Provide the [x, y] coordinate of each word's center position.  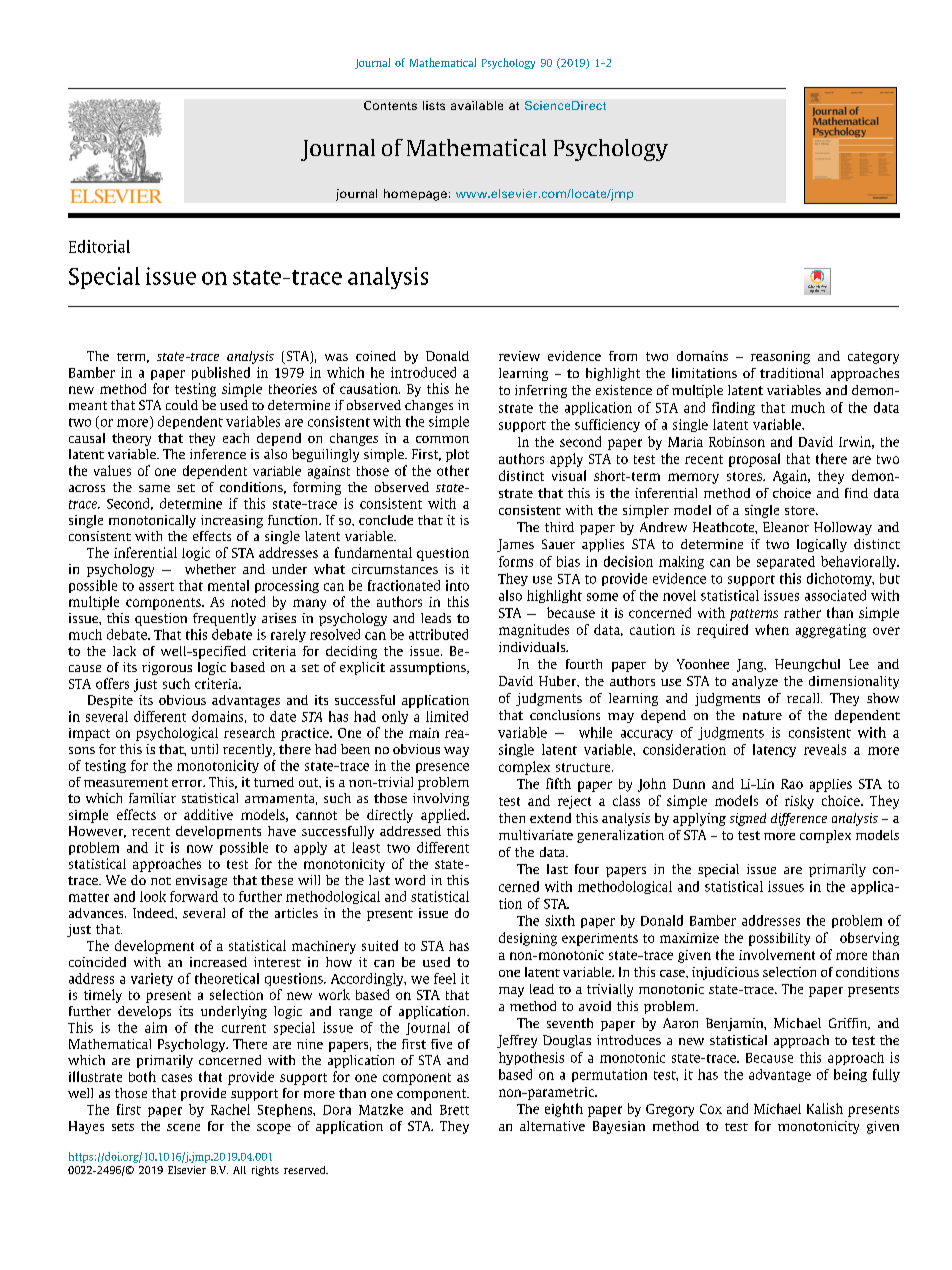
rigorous [167, 668]
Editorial [99, 246]
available [477, 105]
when [772, 629]
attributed [438, 634]
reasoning [780, 357]
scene [183, 1127]
